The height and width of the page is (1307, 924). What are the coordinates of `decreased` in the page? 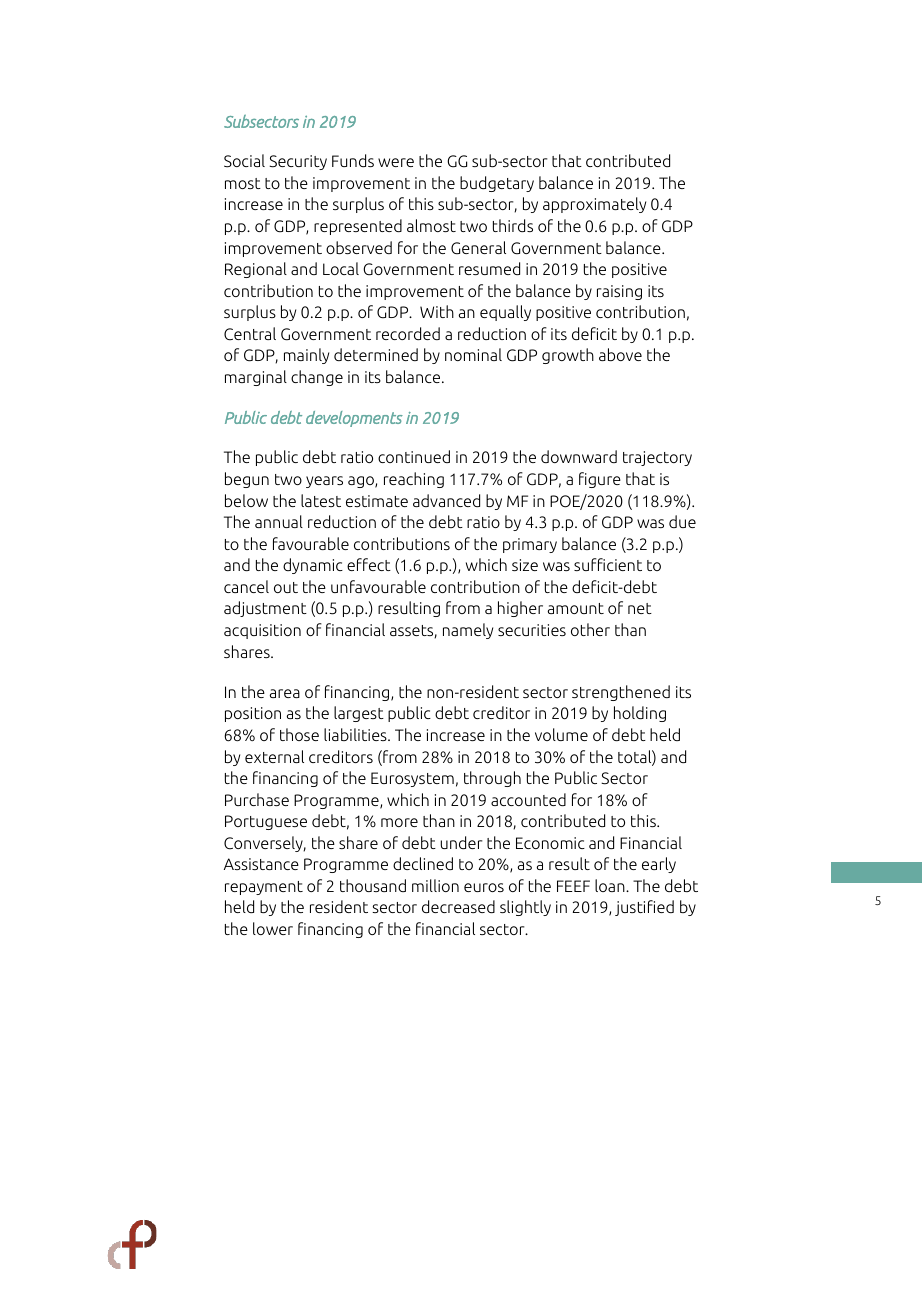 It's located at (458, 906).
